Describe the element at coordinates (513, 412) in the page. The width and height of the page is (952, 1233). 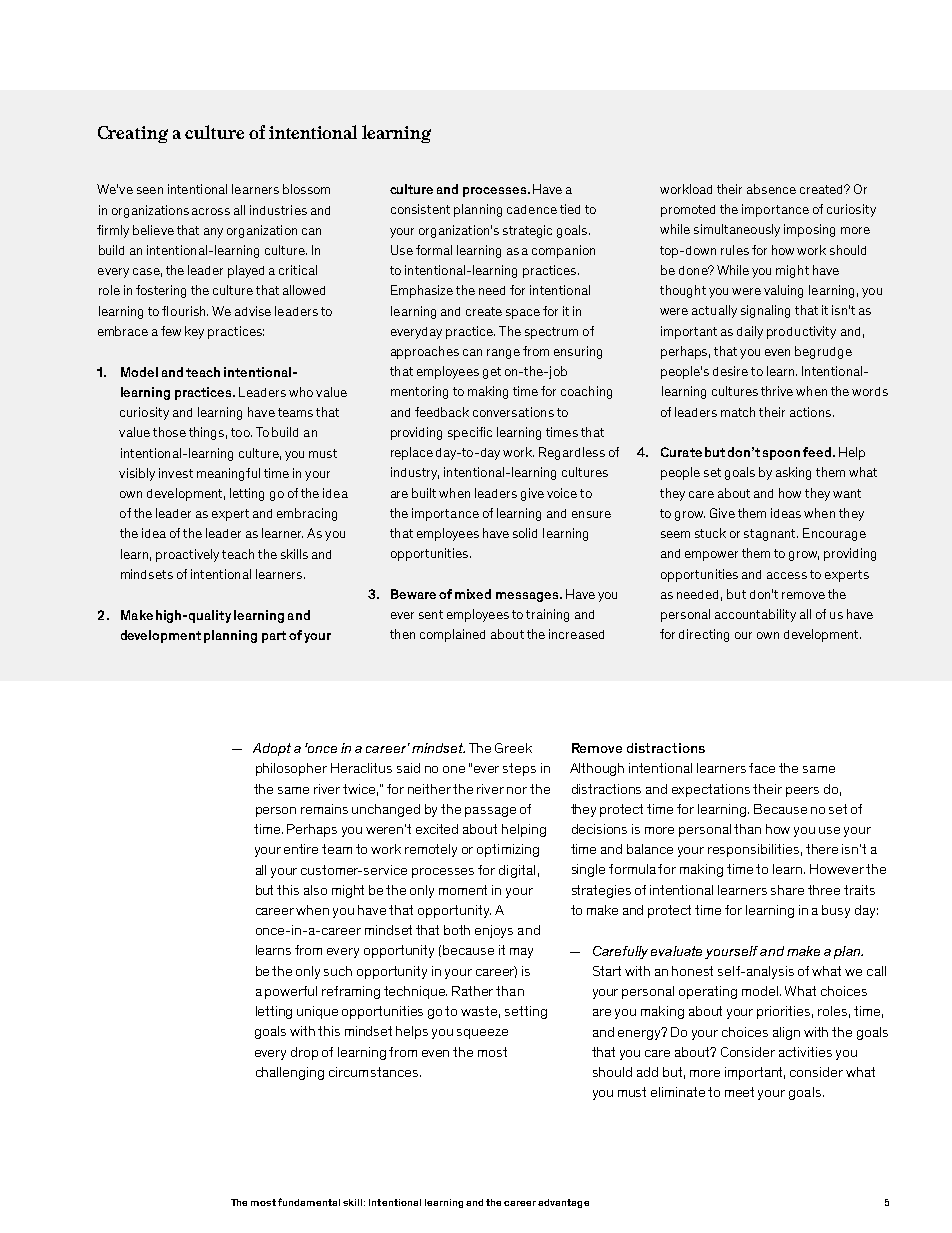
I see `conversations` at that location.
